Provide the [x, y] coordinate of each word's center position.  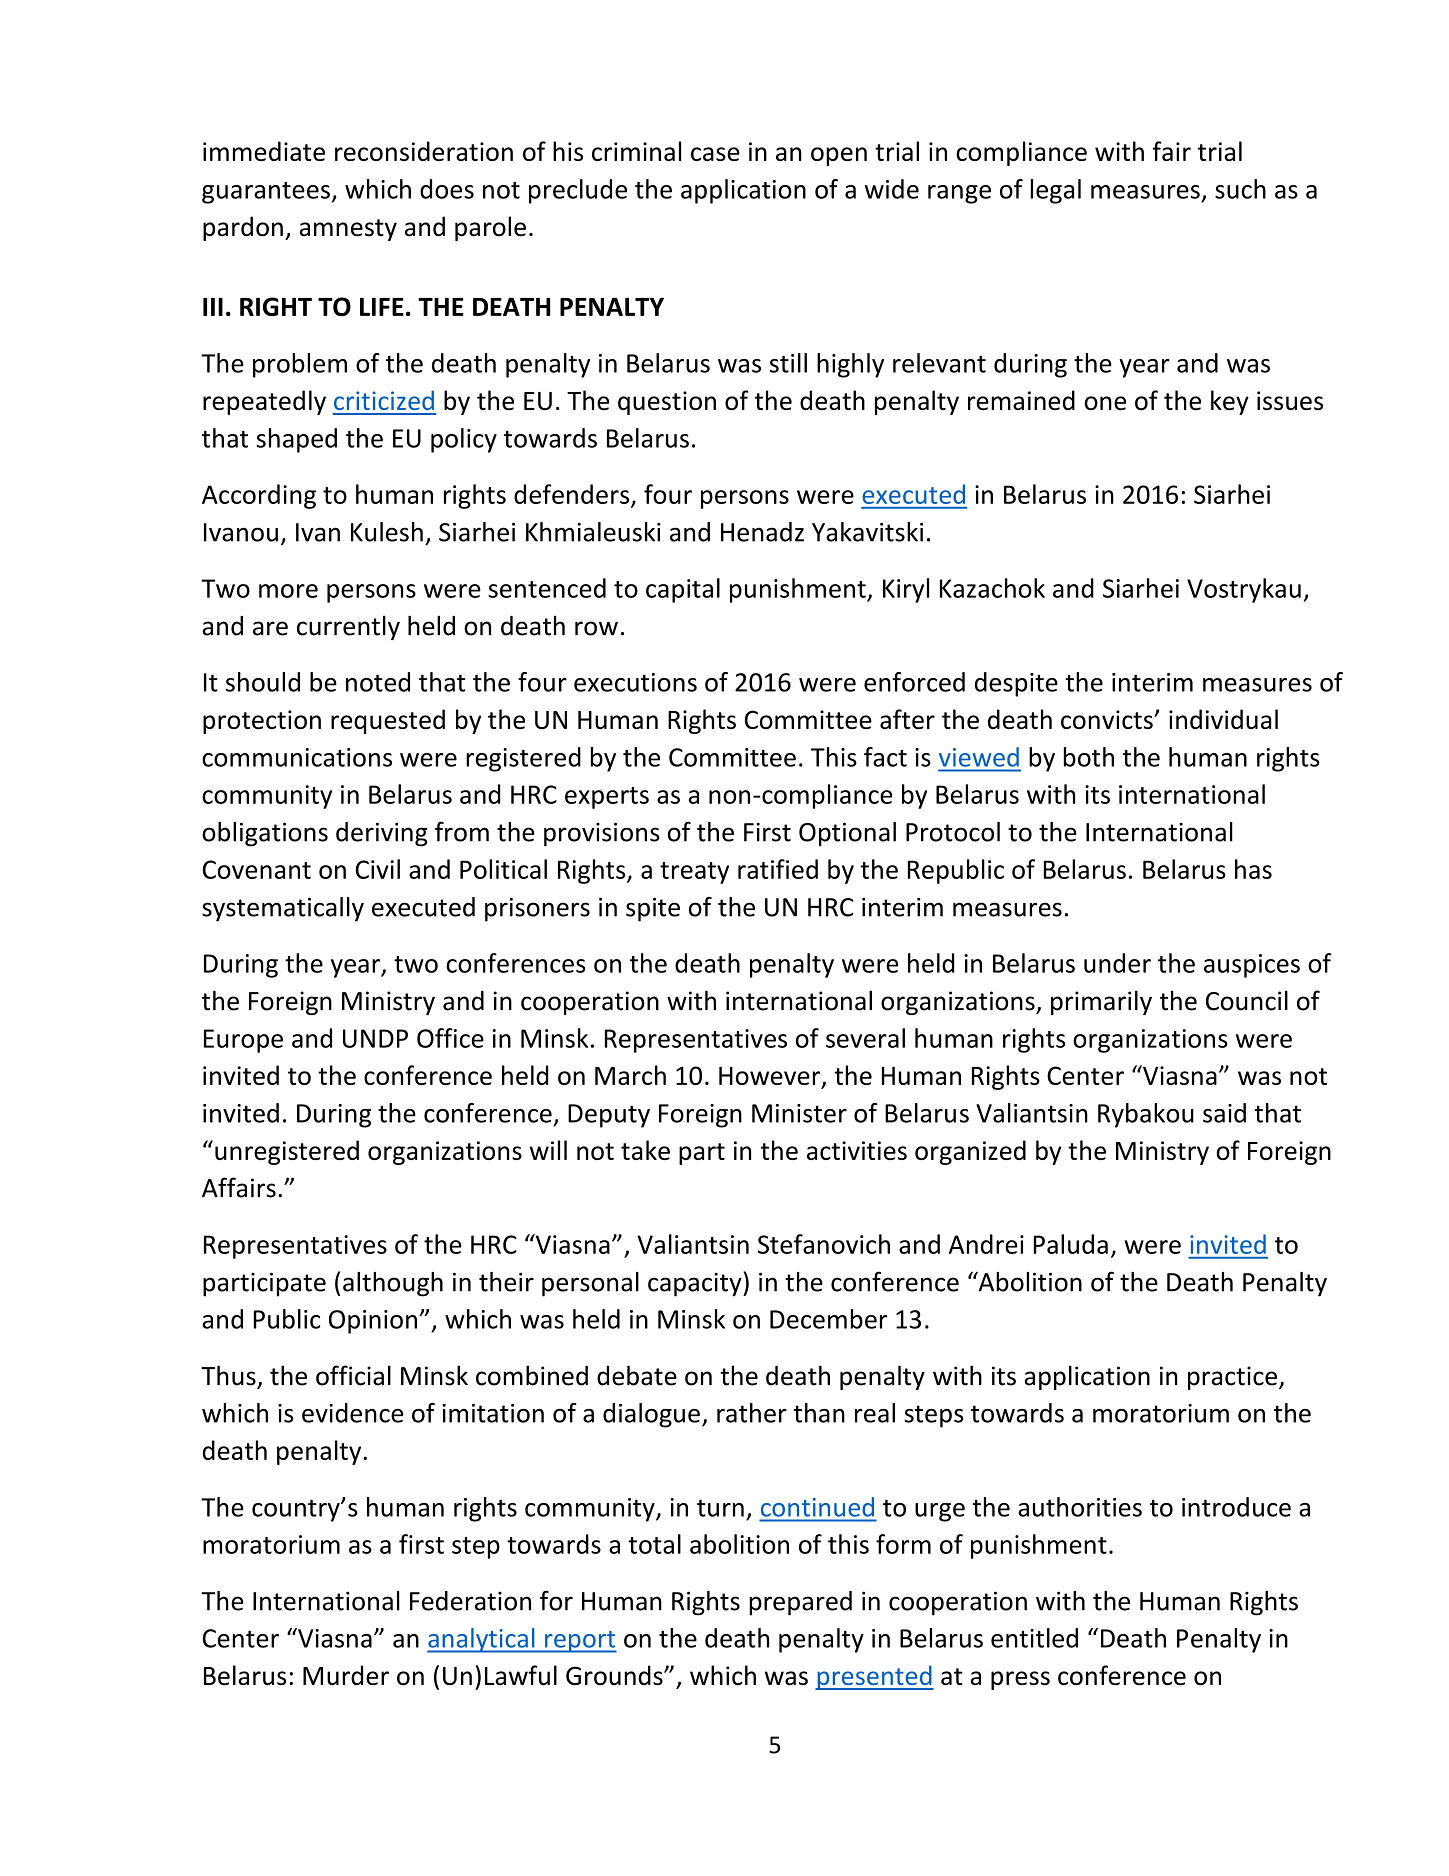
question [667, 403]
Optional [847, 834]
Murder [346, 1675]
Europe [243, 1041]
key [1230, 402]
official [353, 1375]
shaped [296, 440]
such [1240, 189]
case [715, 154]
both [1089, 757]
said [1224, 1113]
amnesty [348, 230]
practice [1232, 1378]
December [828, 1319]
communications [297, 757]
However [771, 1077]
